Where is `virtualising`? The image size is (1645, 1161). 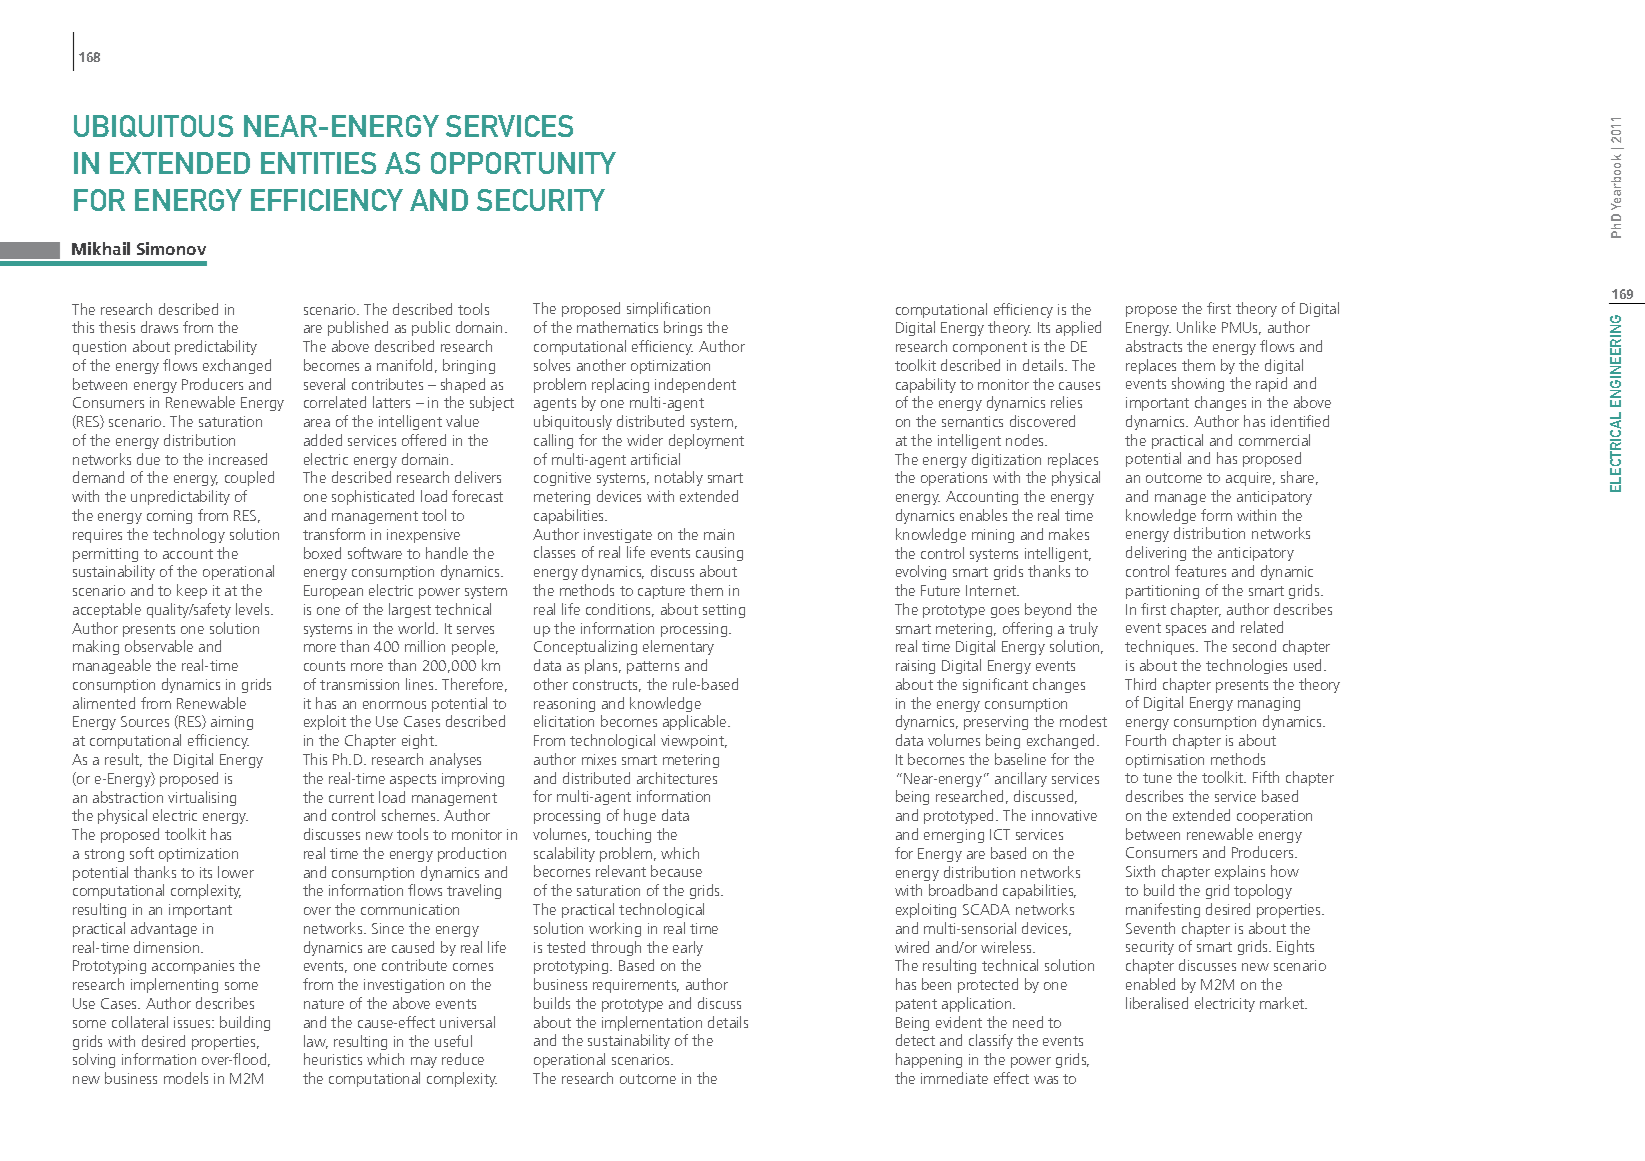 virtualising is located at coordinates (202, 798).
